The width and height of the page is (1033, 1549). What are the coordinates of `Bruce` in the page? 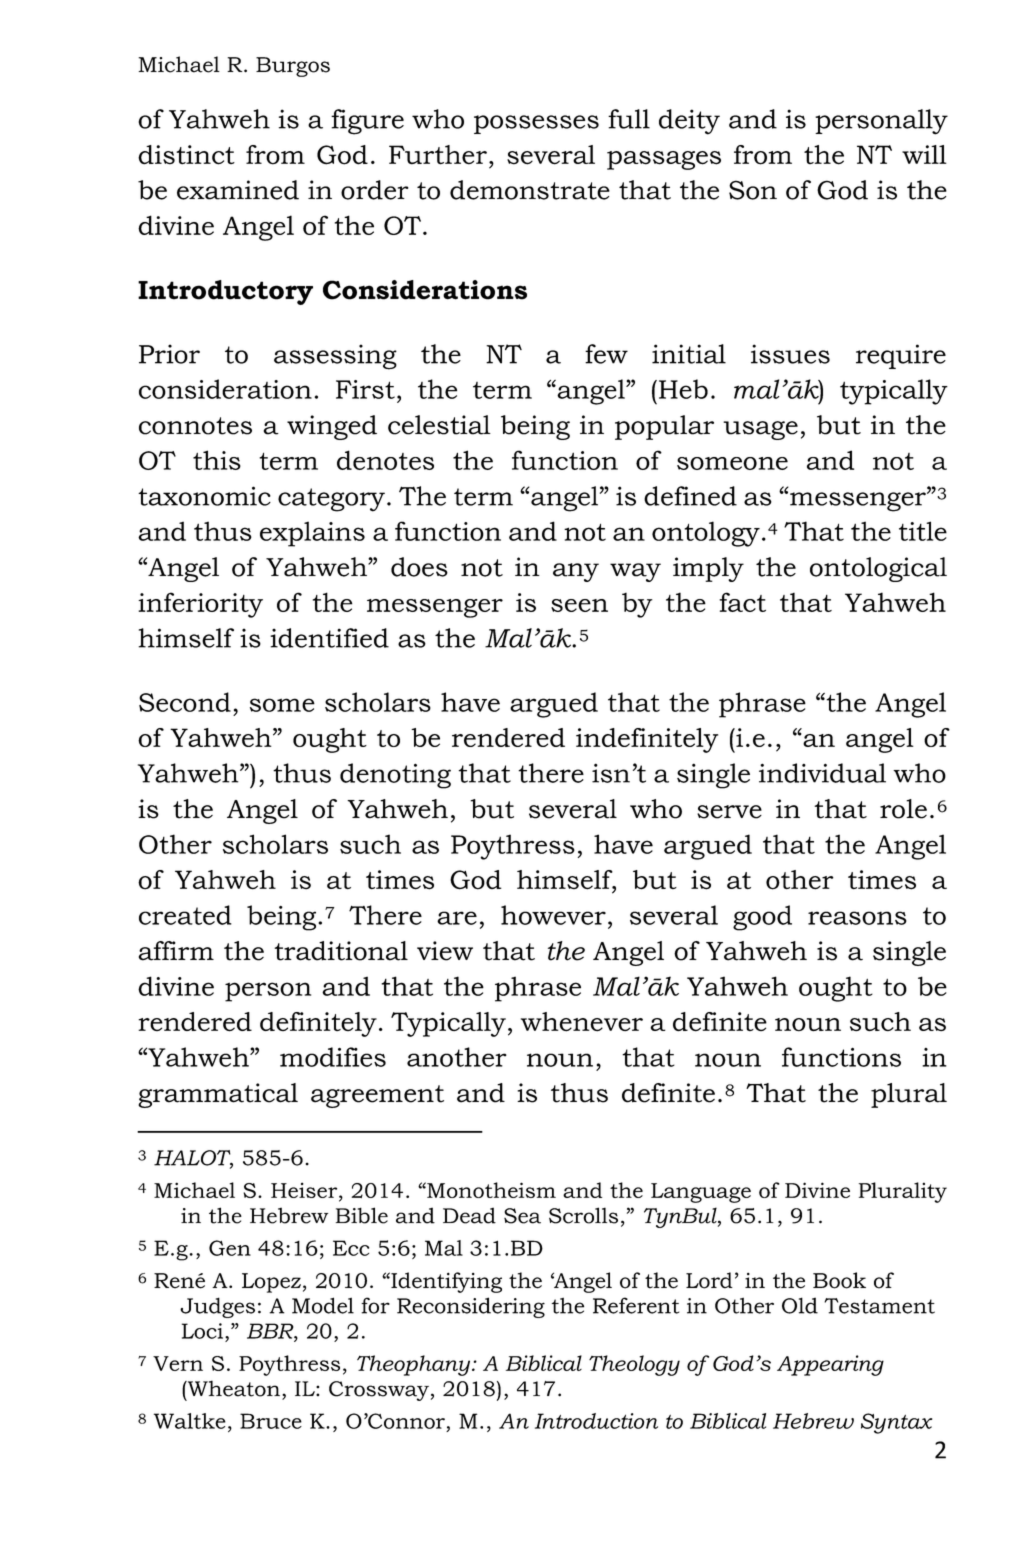 It's located at (271, 1421).
